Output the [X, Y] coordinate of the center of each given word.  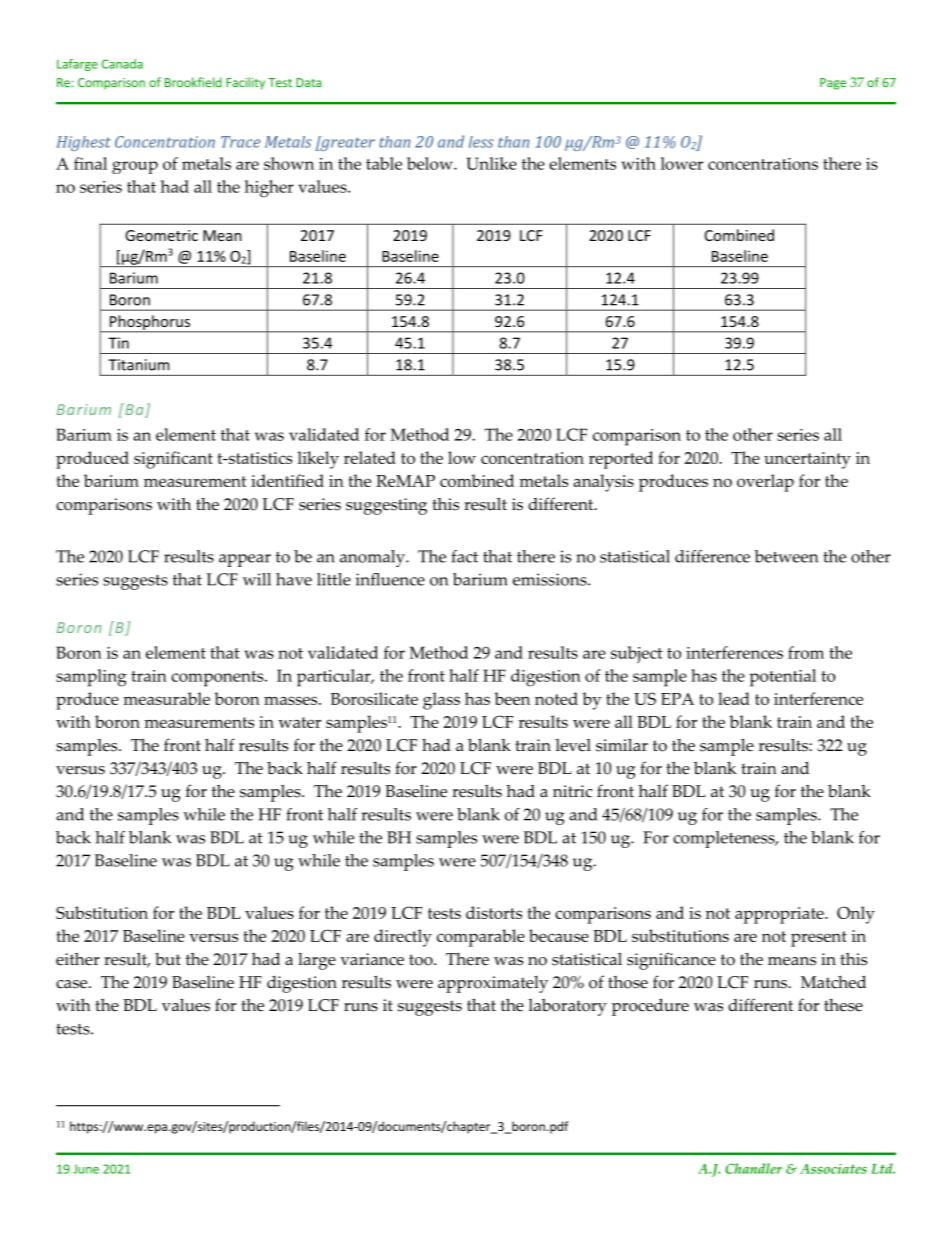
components [218, 679]
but [168, 959]
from [806, 652]
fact [465, 556]
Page [833, 84]
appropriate [780, 915]
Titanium [138, 365]
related [370, 457]
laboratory [567, 1007]
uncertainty [807, 460]
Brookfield [193, 82]
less [481, 142]
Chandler [753, 1168]
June [86, 1169]
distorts [494, 912]
